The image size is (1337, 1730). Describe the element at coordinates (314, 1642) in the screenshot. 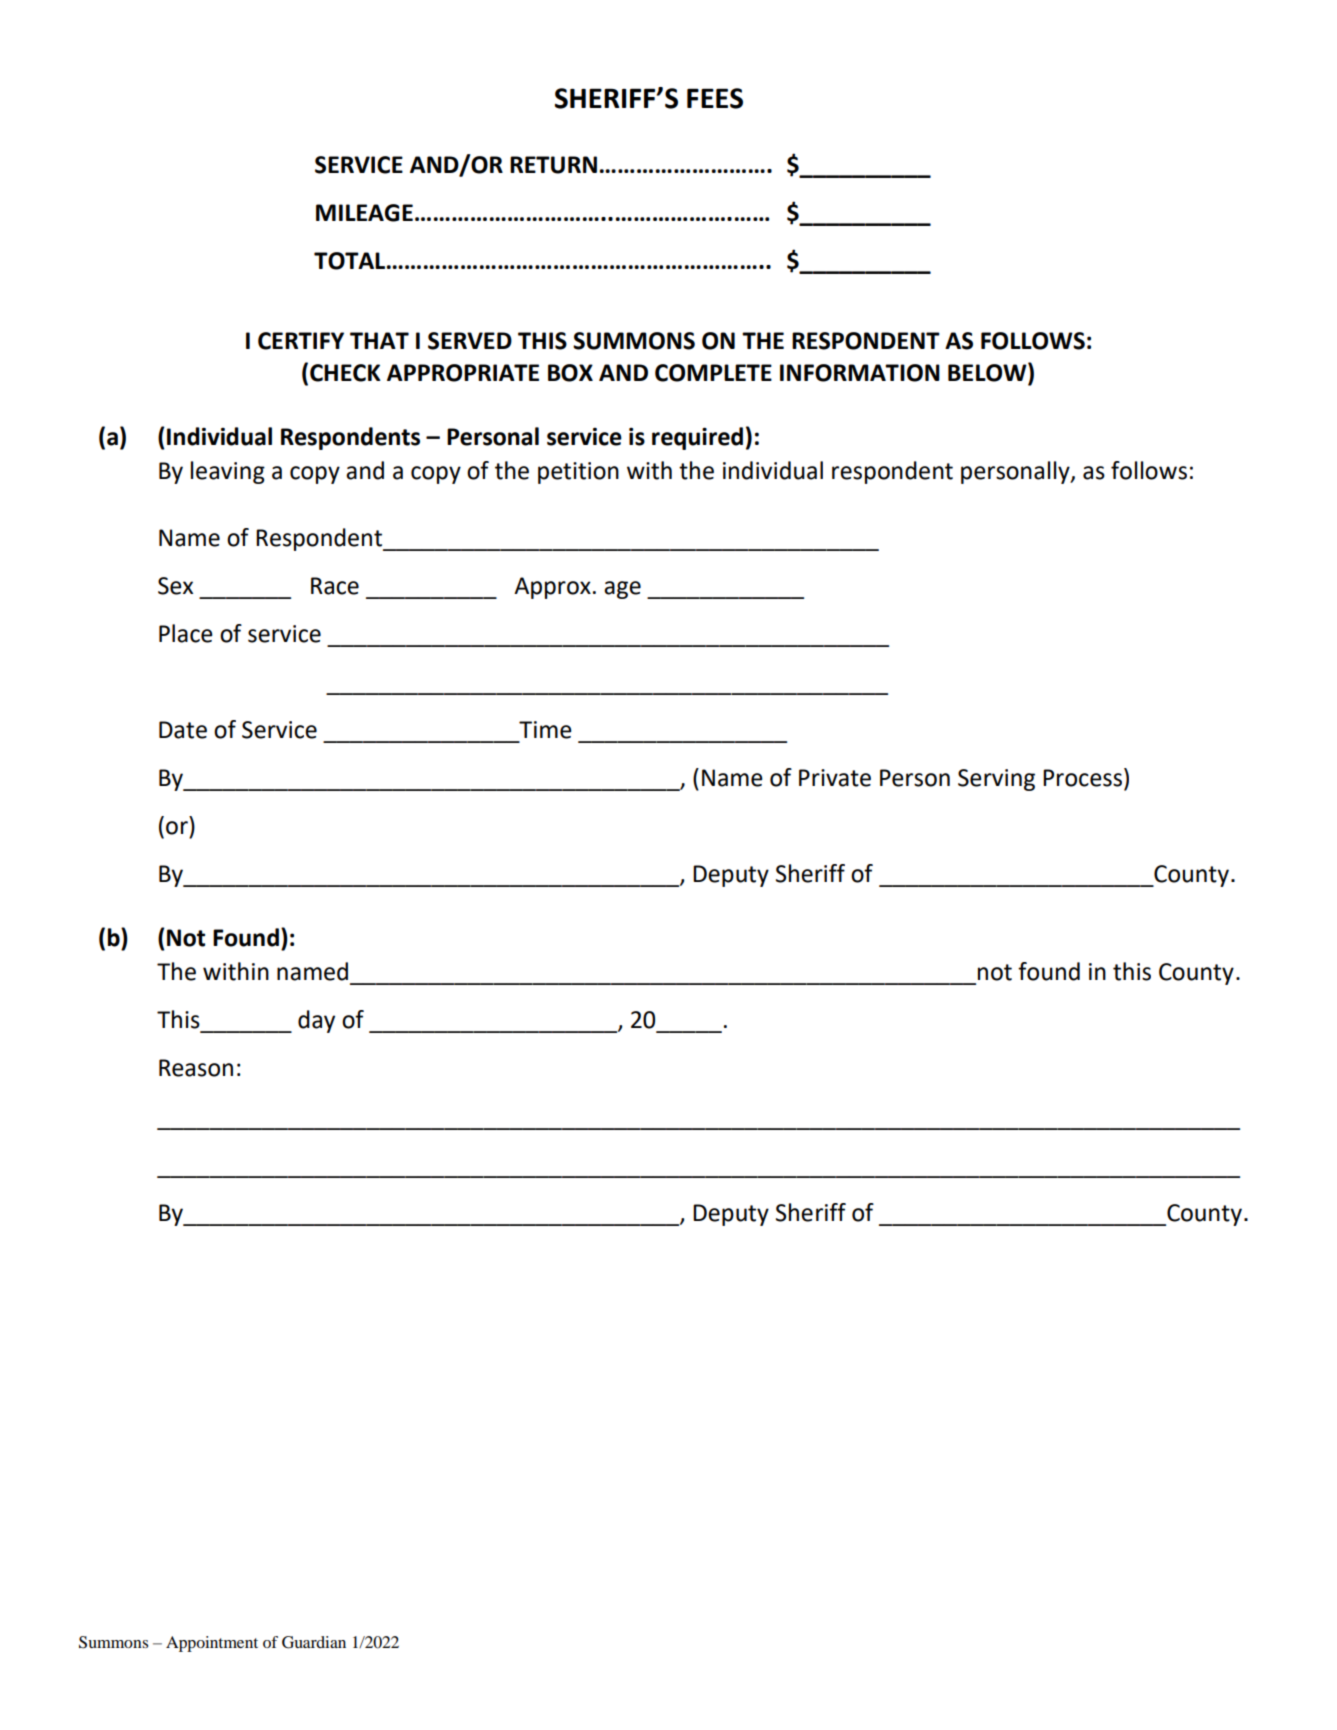

I see `Guardian` at that location.
